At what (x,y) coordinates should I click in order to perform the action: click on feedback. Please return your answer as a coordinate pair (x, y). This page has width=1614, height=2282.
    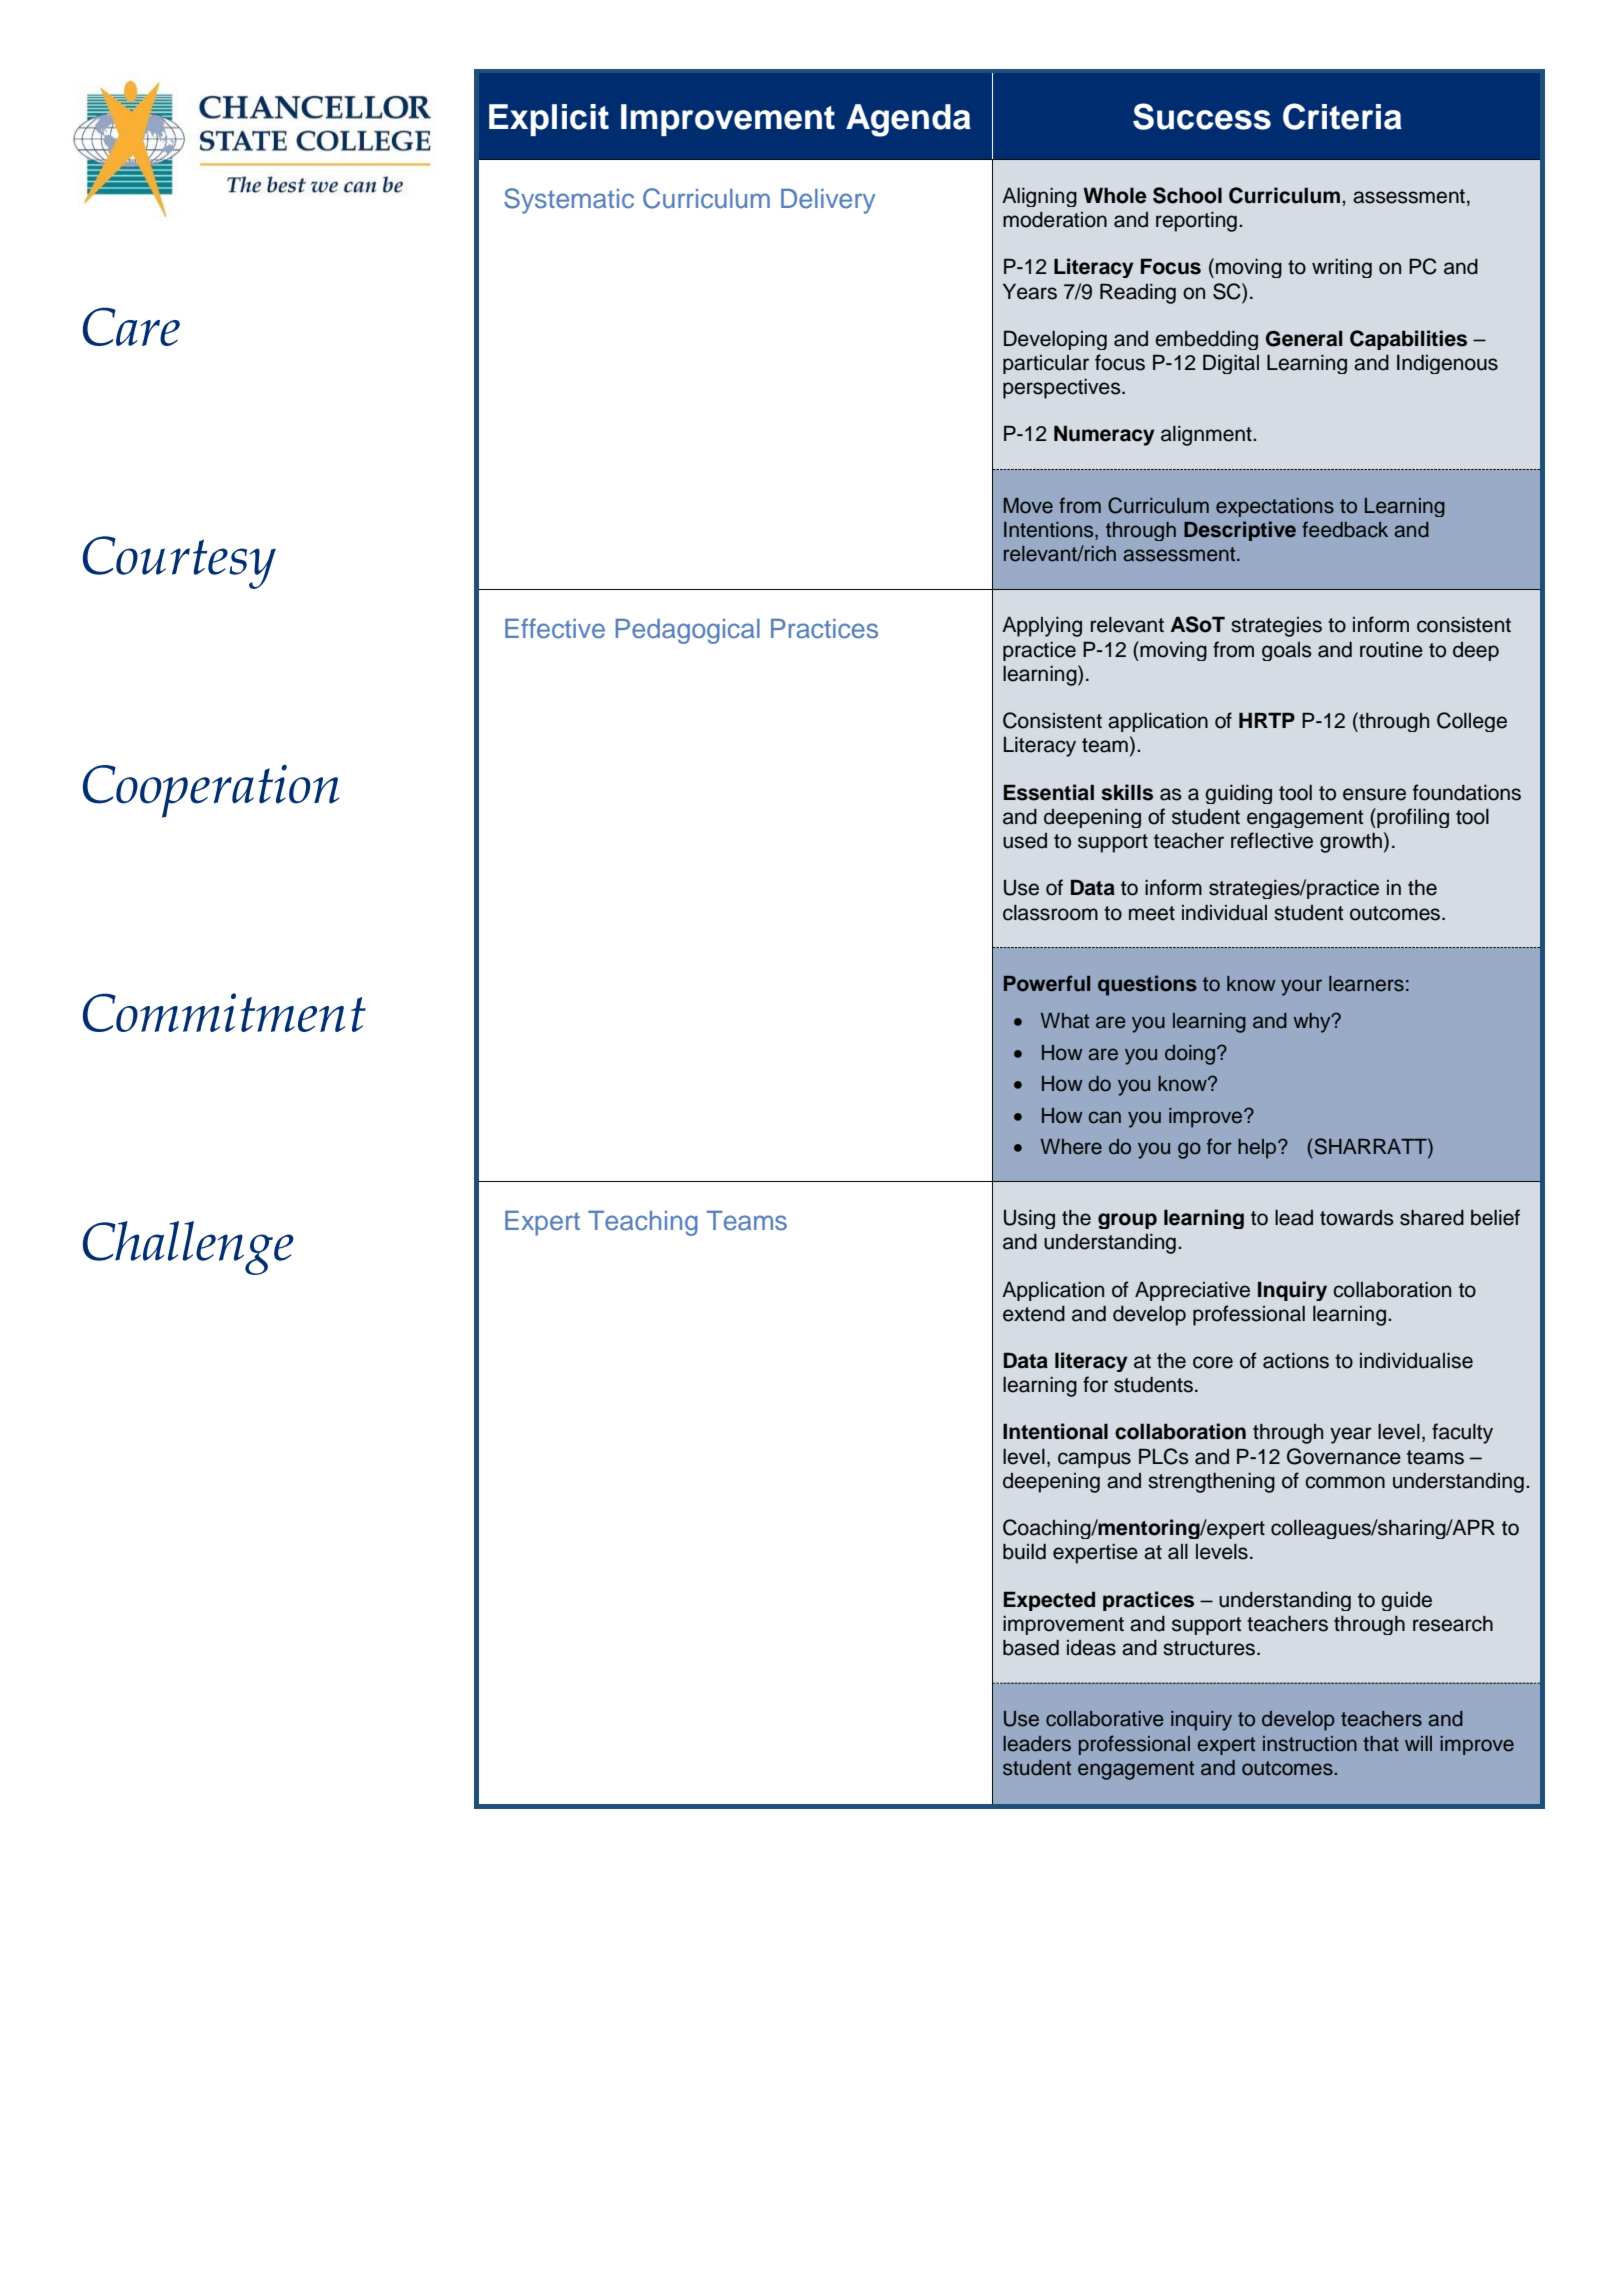
    Looking at the image, I should click on (1345, 529).
